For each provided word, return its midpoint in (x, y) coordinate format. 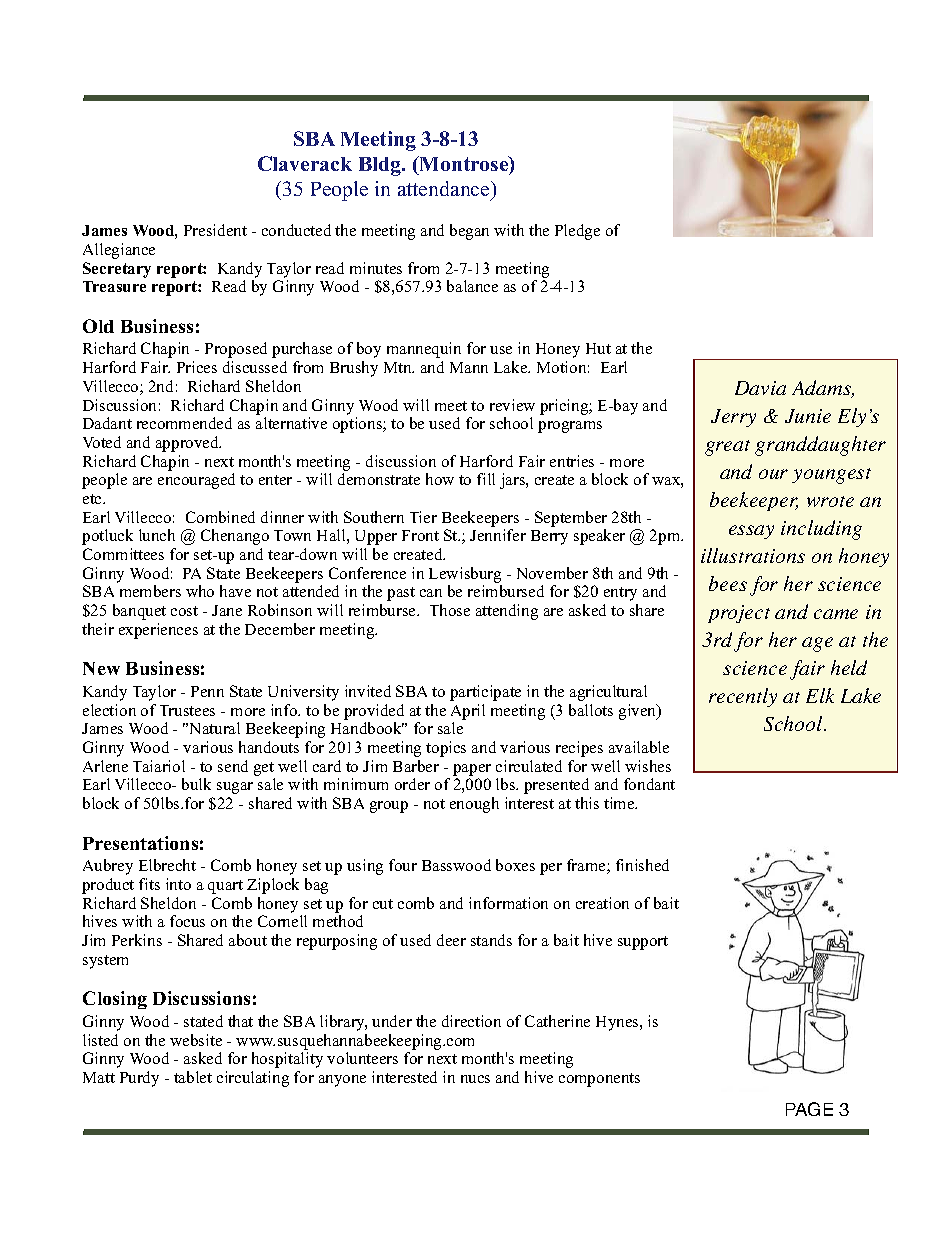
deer (451, 940)
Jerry (733, 418)
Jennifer (498, 535)
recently (743, 697)
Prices (197, 367)
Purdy (139, 1079)
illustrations (753, 555)
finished (642, 865)
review (512, 405)
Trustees (187, 710)
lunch (157, 535)
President (215, 230)
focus (187, 921)
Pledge (577, 232)
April (468, 712)
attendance (445, 188)
